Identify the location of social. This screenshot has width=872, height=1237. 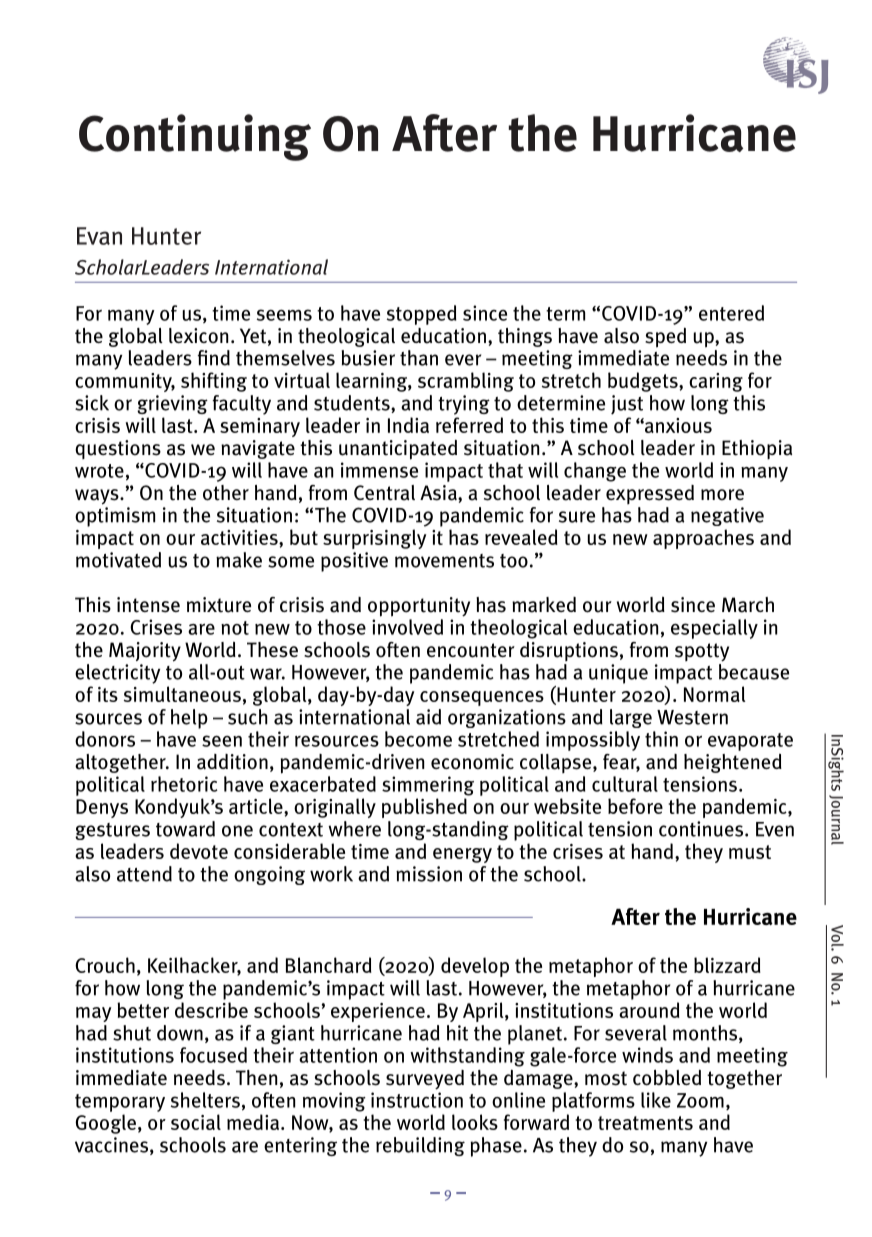
(196, 1122).
